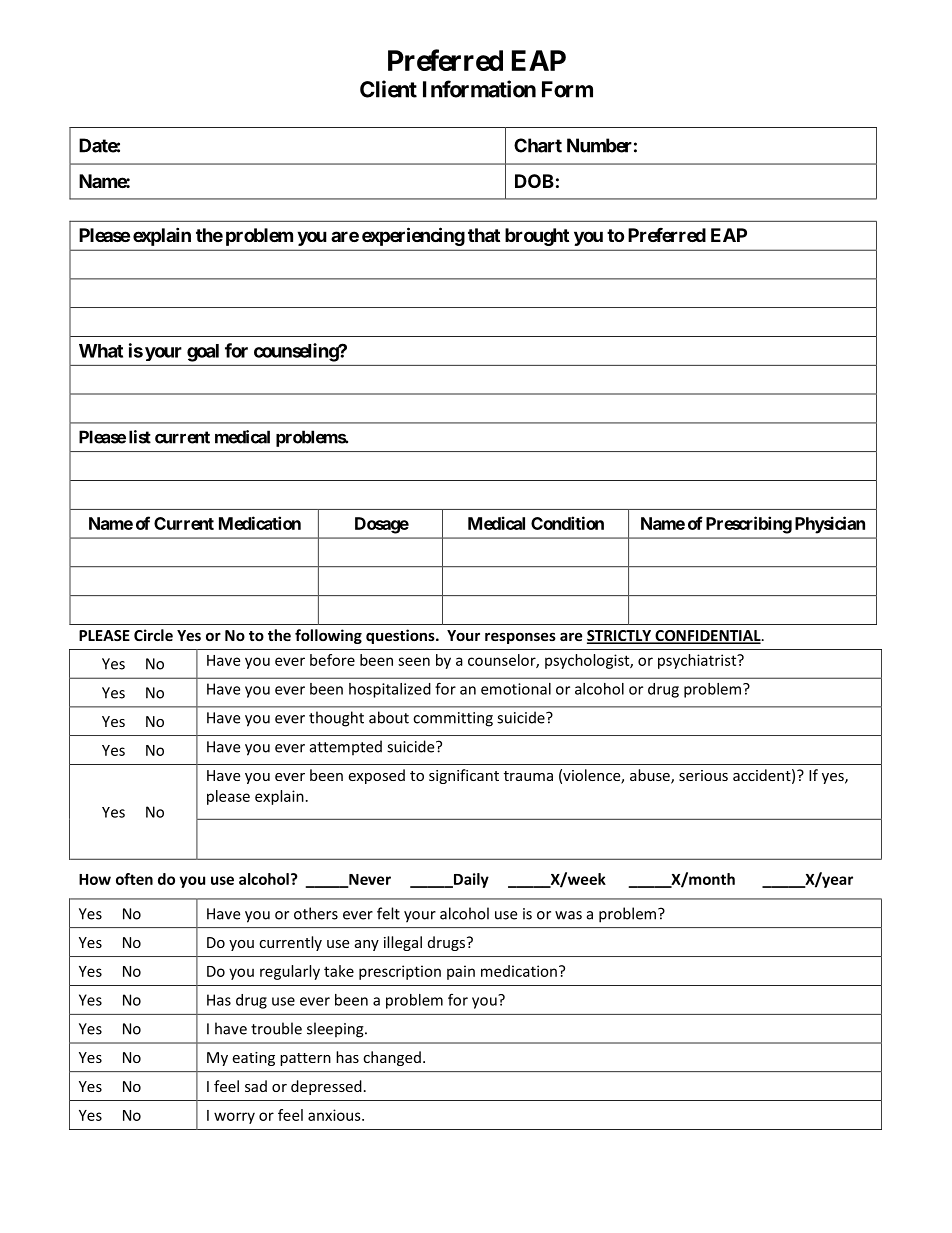  Describe the element at coordinates (234, 1118) in the document. I see `worry` at that location.
